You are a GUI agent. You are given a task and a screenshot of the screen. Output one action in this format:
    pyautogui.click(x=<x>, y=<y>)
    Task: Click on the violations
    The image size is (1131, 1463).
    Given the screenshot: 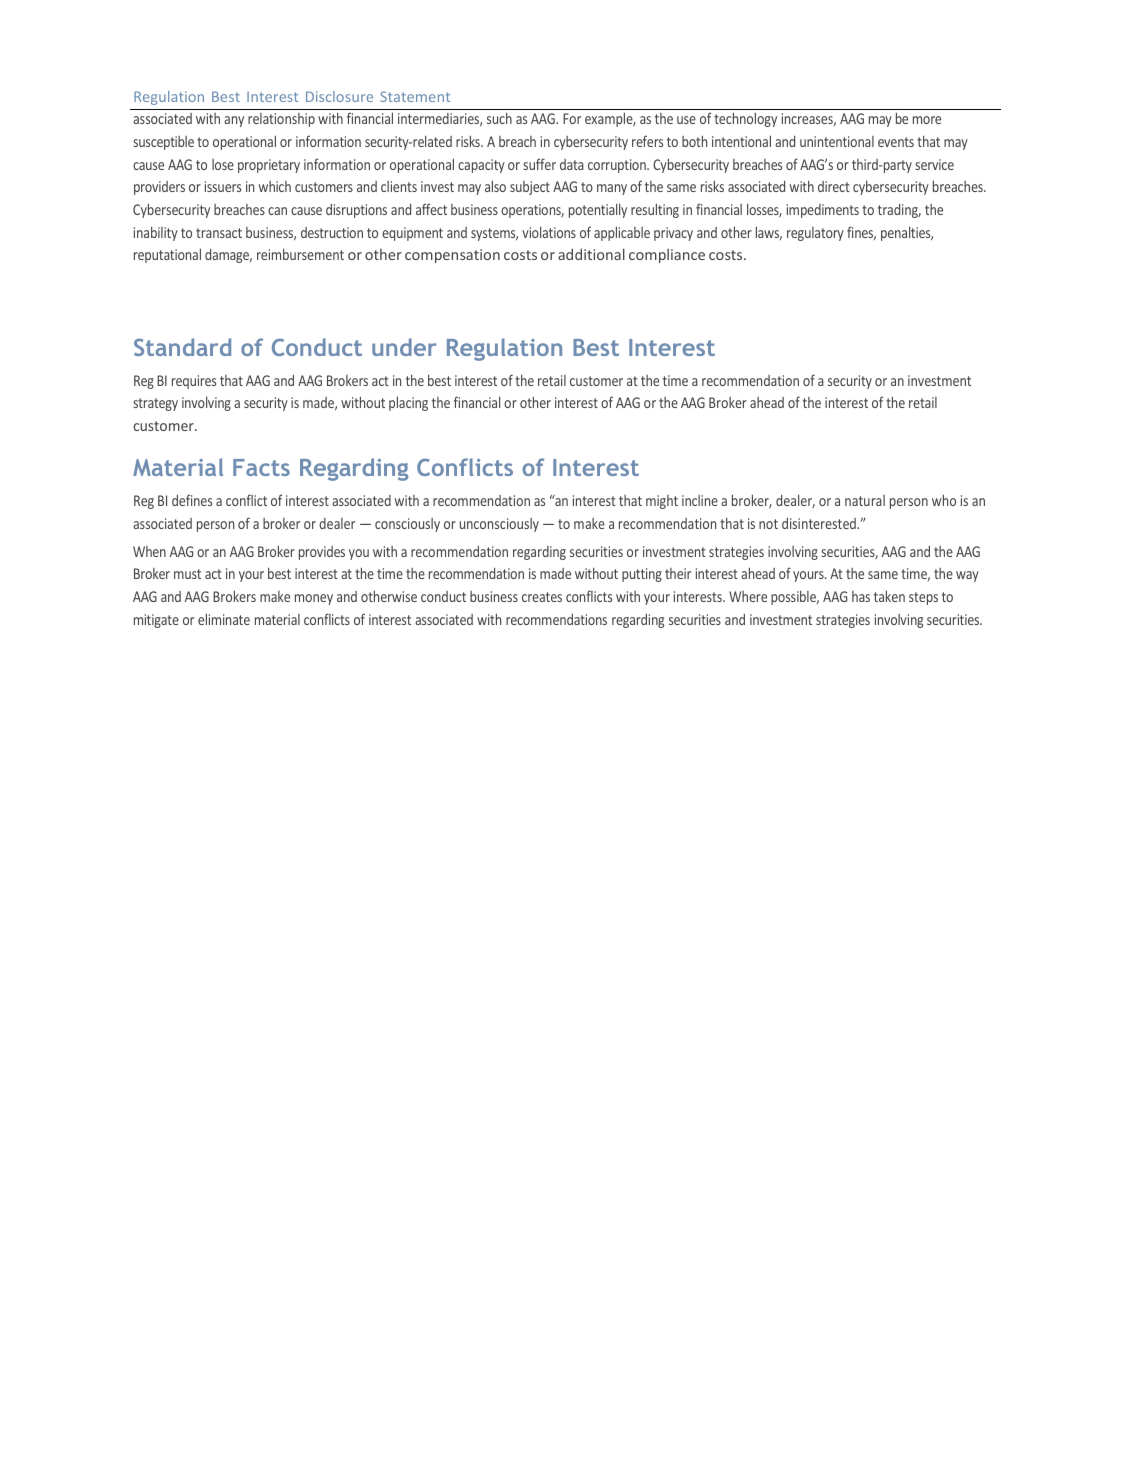 What is the action you would take?
    pyautogui.click(x=549, y=232)
